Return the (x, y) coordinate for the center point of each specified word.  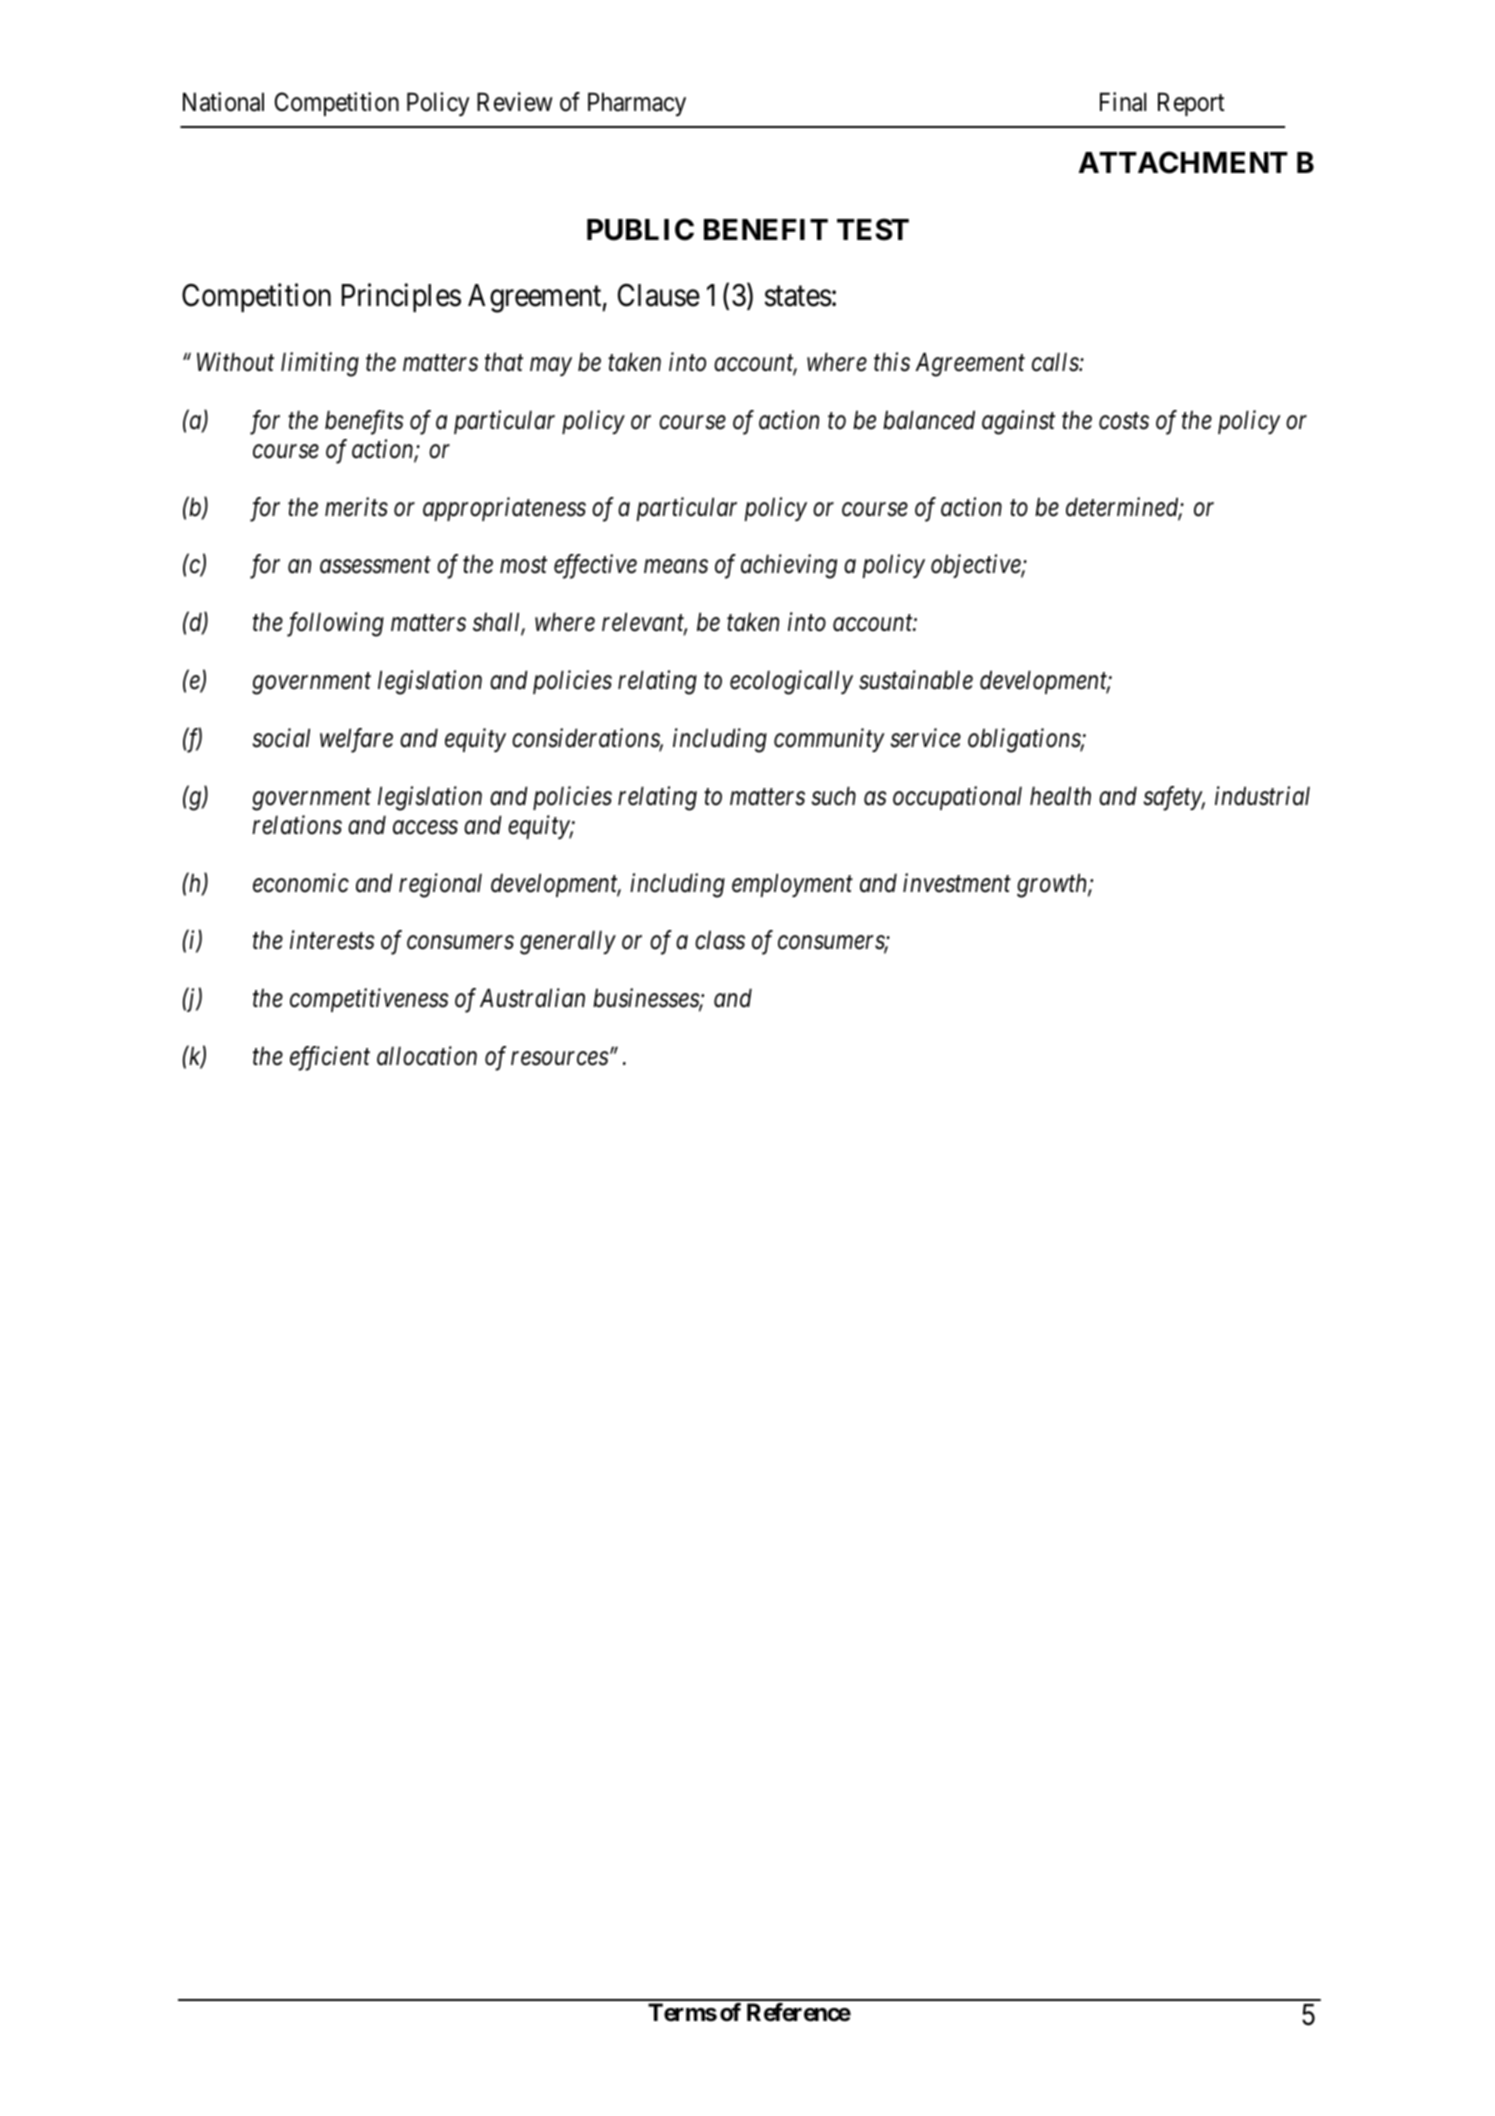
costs (1124, 421)
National (223, 102)
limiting (320, 364)
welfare (356, 740)
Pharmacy (637, 104)
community (829, 740)
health (1060, 796)
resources (559, 1059)
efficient (330, 1058)
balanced (929, 420)
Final (1123, 102)
